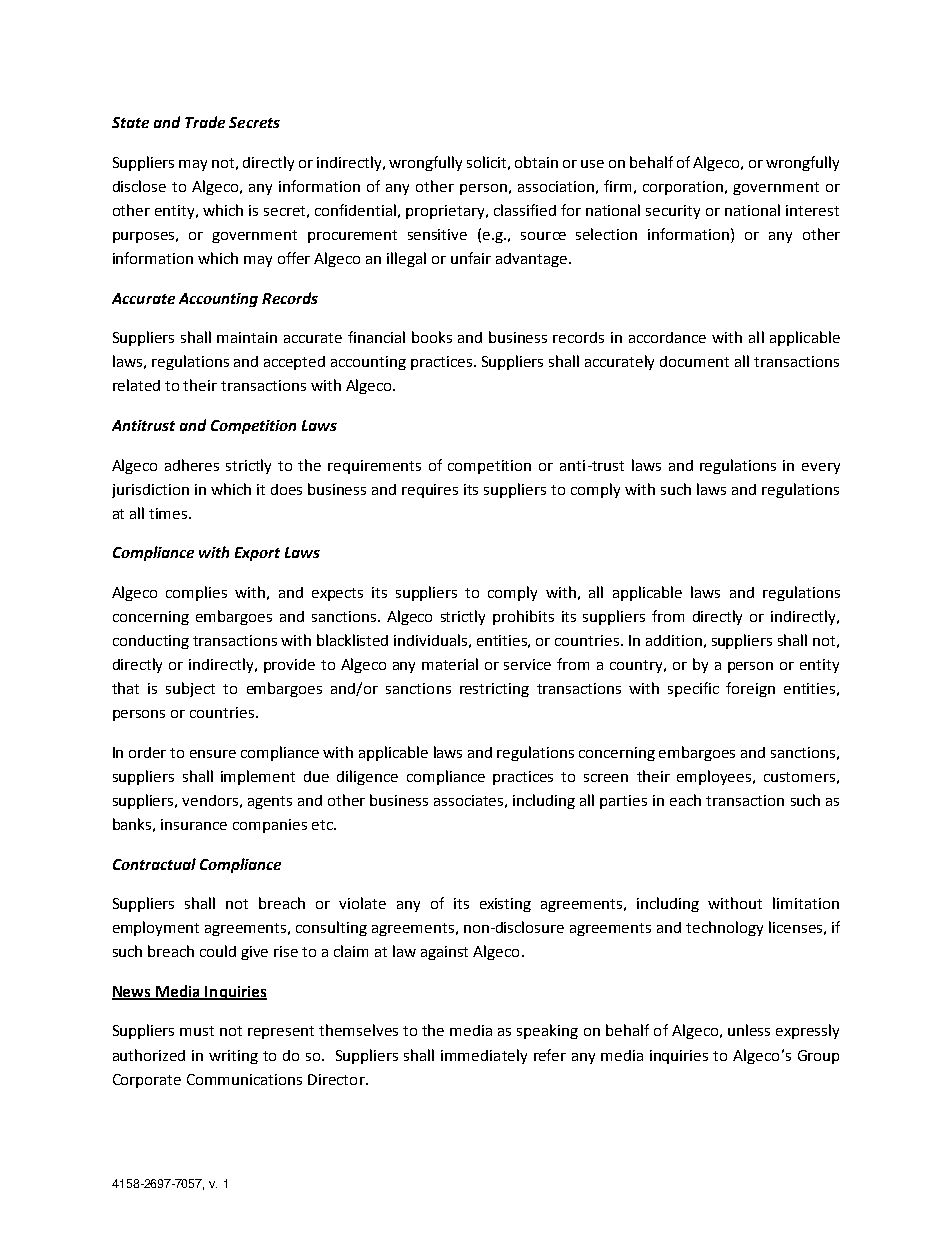 The image size is (952, 1233). I want to click on writing, so click(233, 1057).
